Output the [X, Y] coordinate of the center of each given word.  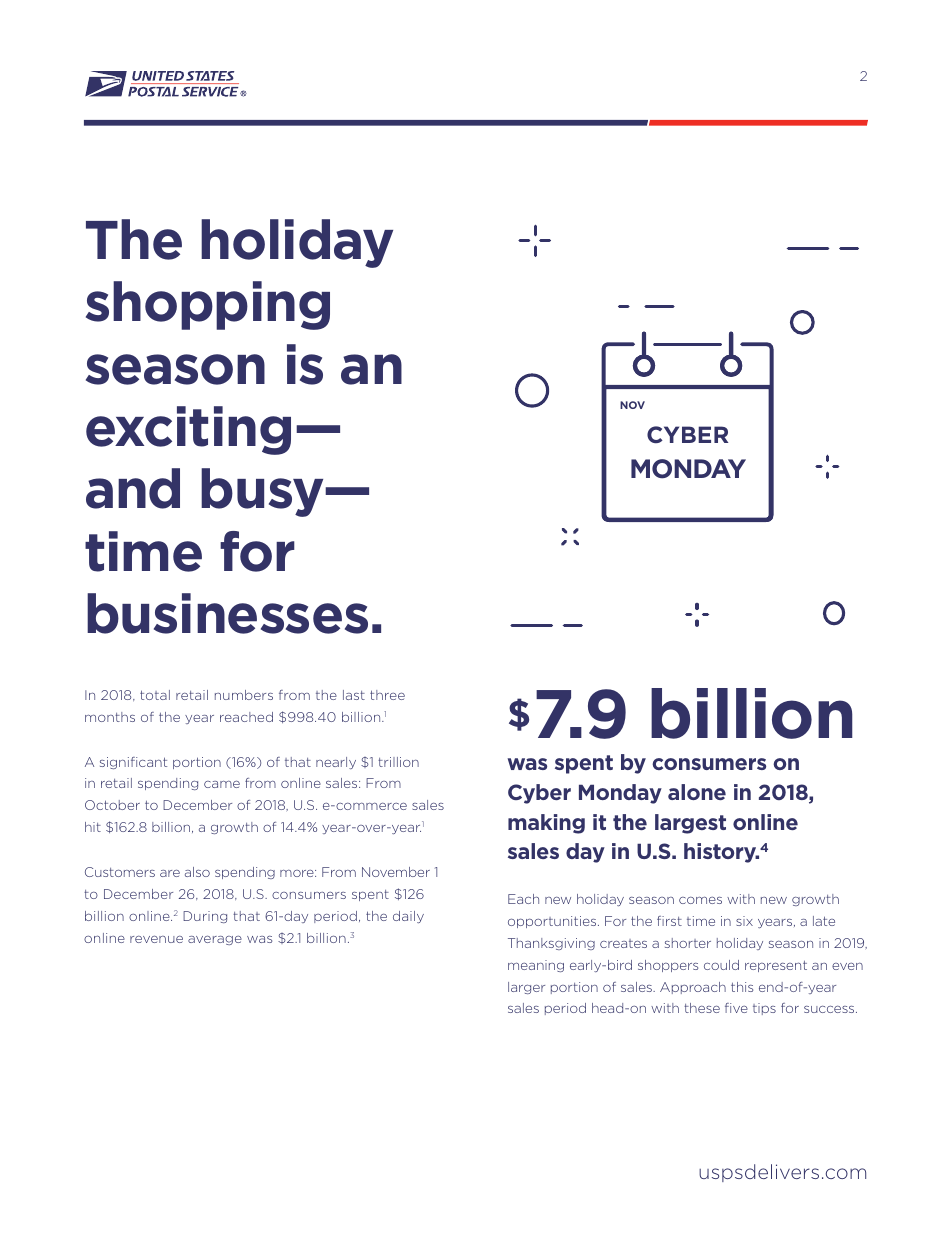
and [133, 488]
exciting [188, 430]
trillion [398, 762]
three [387, 695]
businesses [227, 613]
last [354, 695]
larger [526, 988]
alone [697, 792]
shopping [208, 305]
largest [690, 824]
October [112, 805]
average [215, 940]
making [546, 824]
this [742, 987]
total [155, 695]
